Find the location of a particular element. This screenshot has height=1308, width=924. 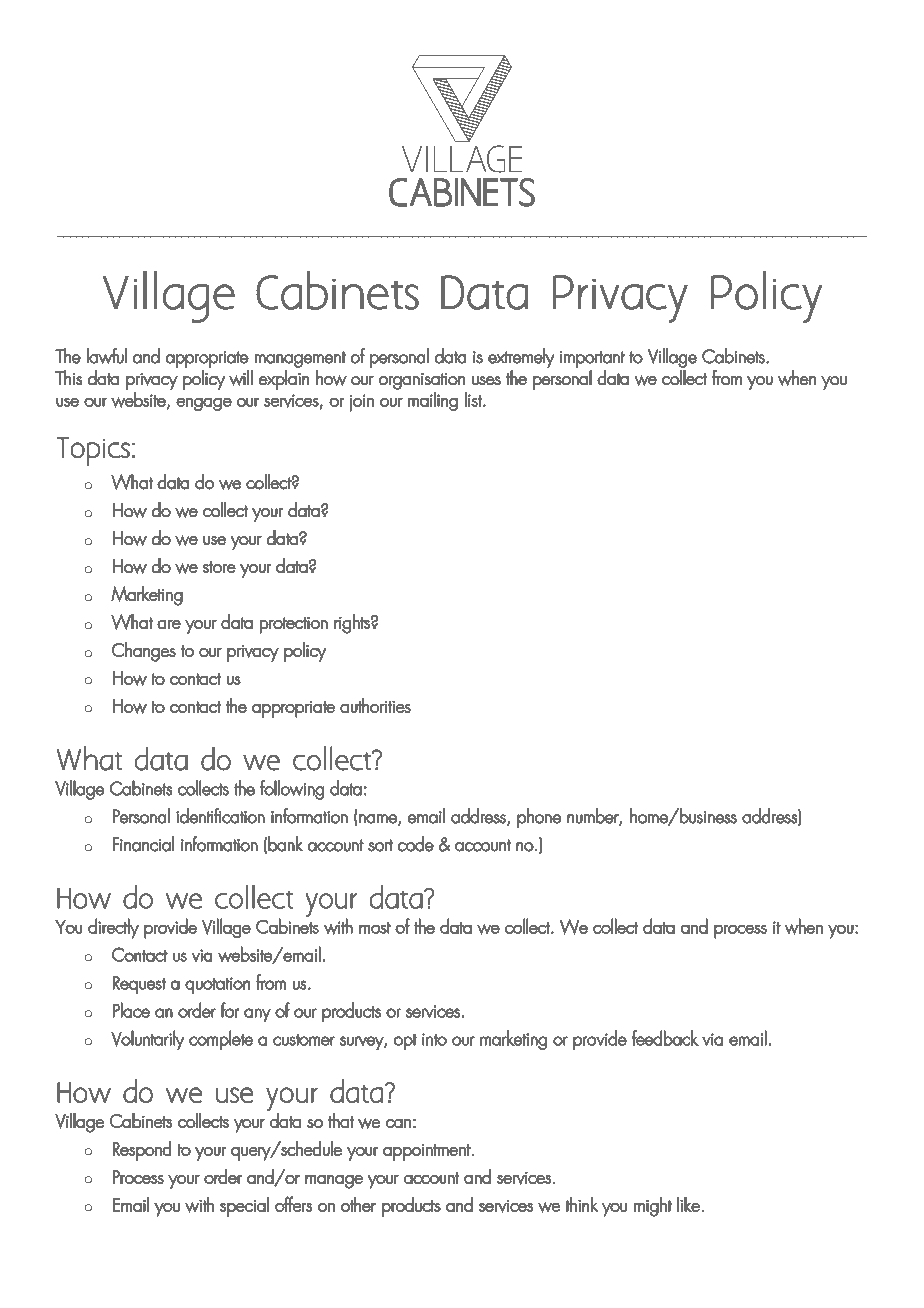

Changes is located at coordinates (144, 652).
